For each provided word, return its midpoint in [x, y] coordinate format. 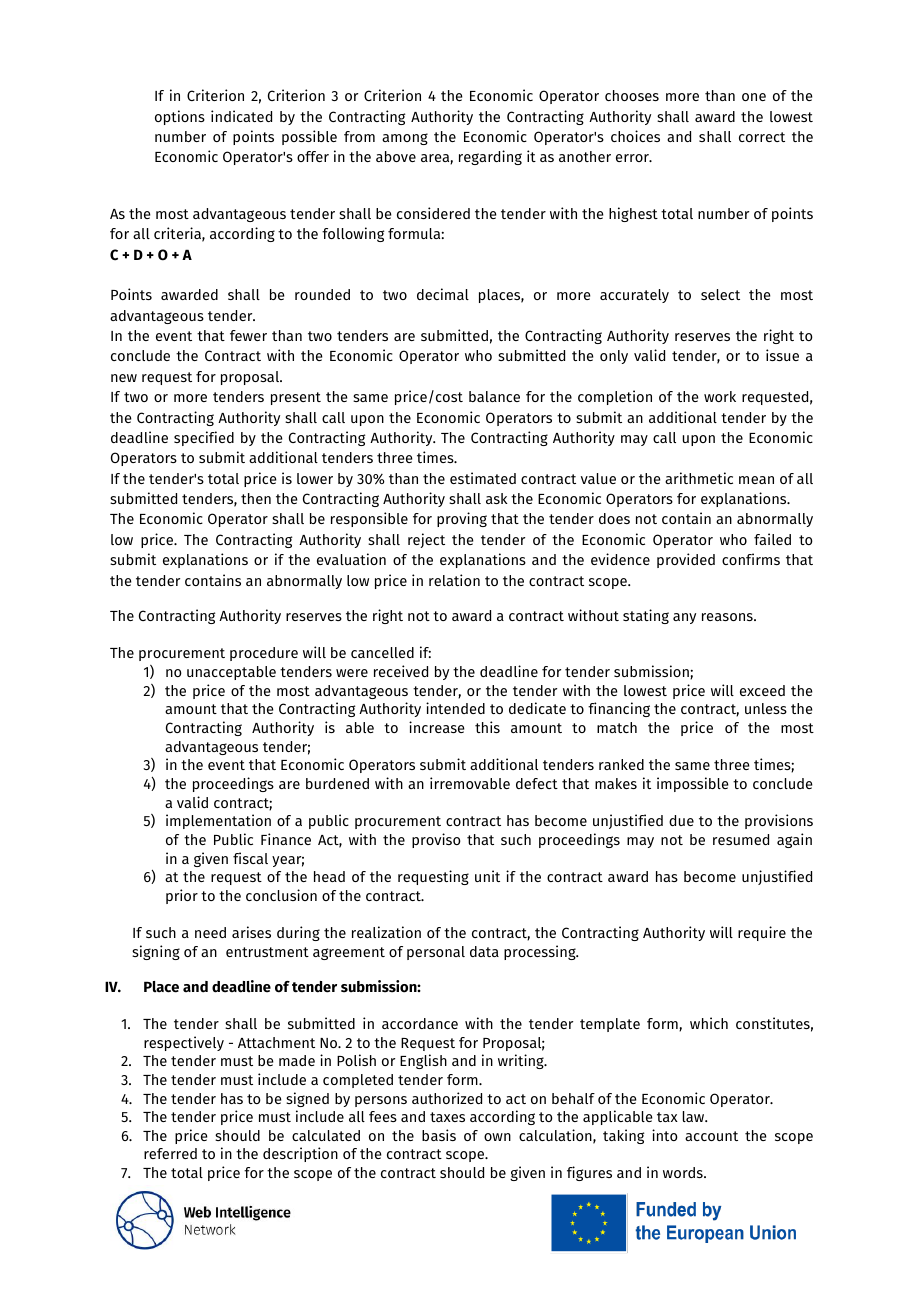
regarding [490, 157]
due [681, 820]
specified [204, 438]
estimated [483, 478]
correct [762, 137]
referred [170, 1153]
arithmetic [699, 478]
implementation [218, 821]
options [180, 117]
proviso [436, 840]
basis [439, 1135]
